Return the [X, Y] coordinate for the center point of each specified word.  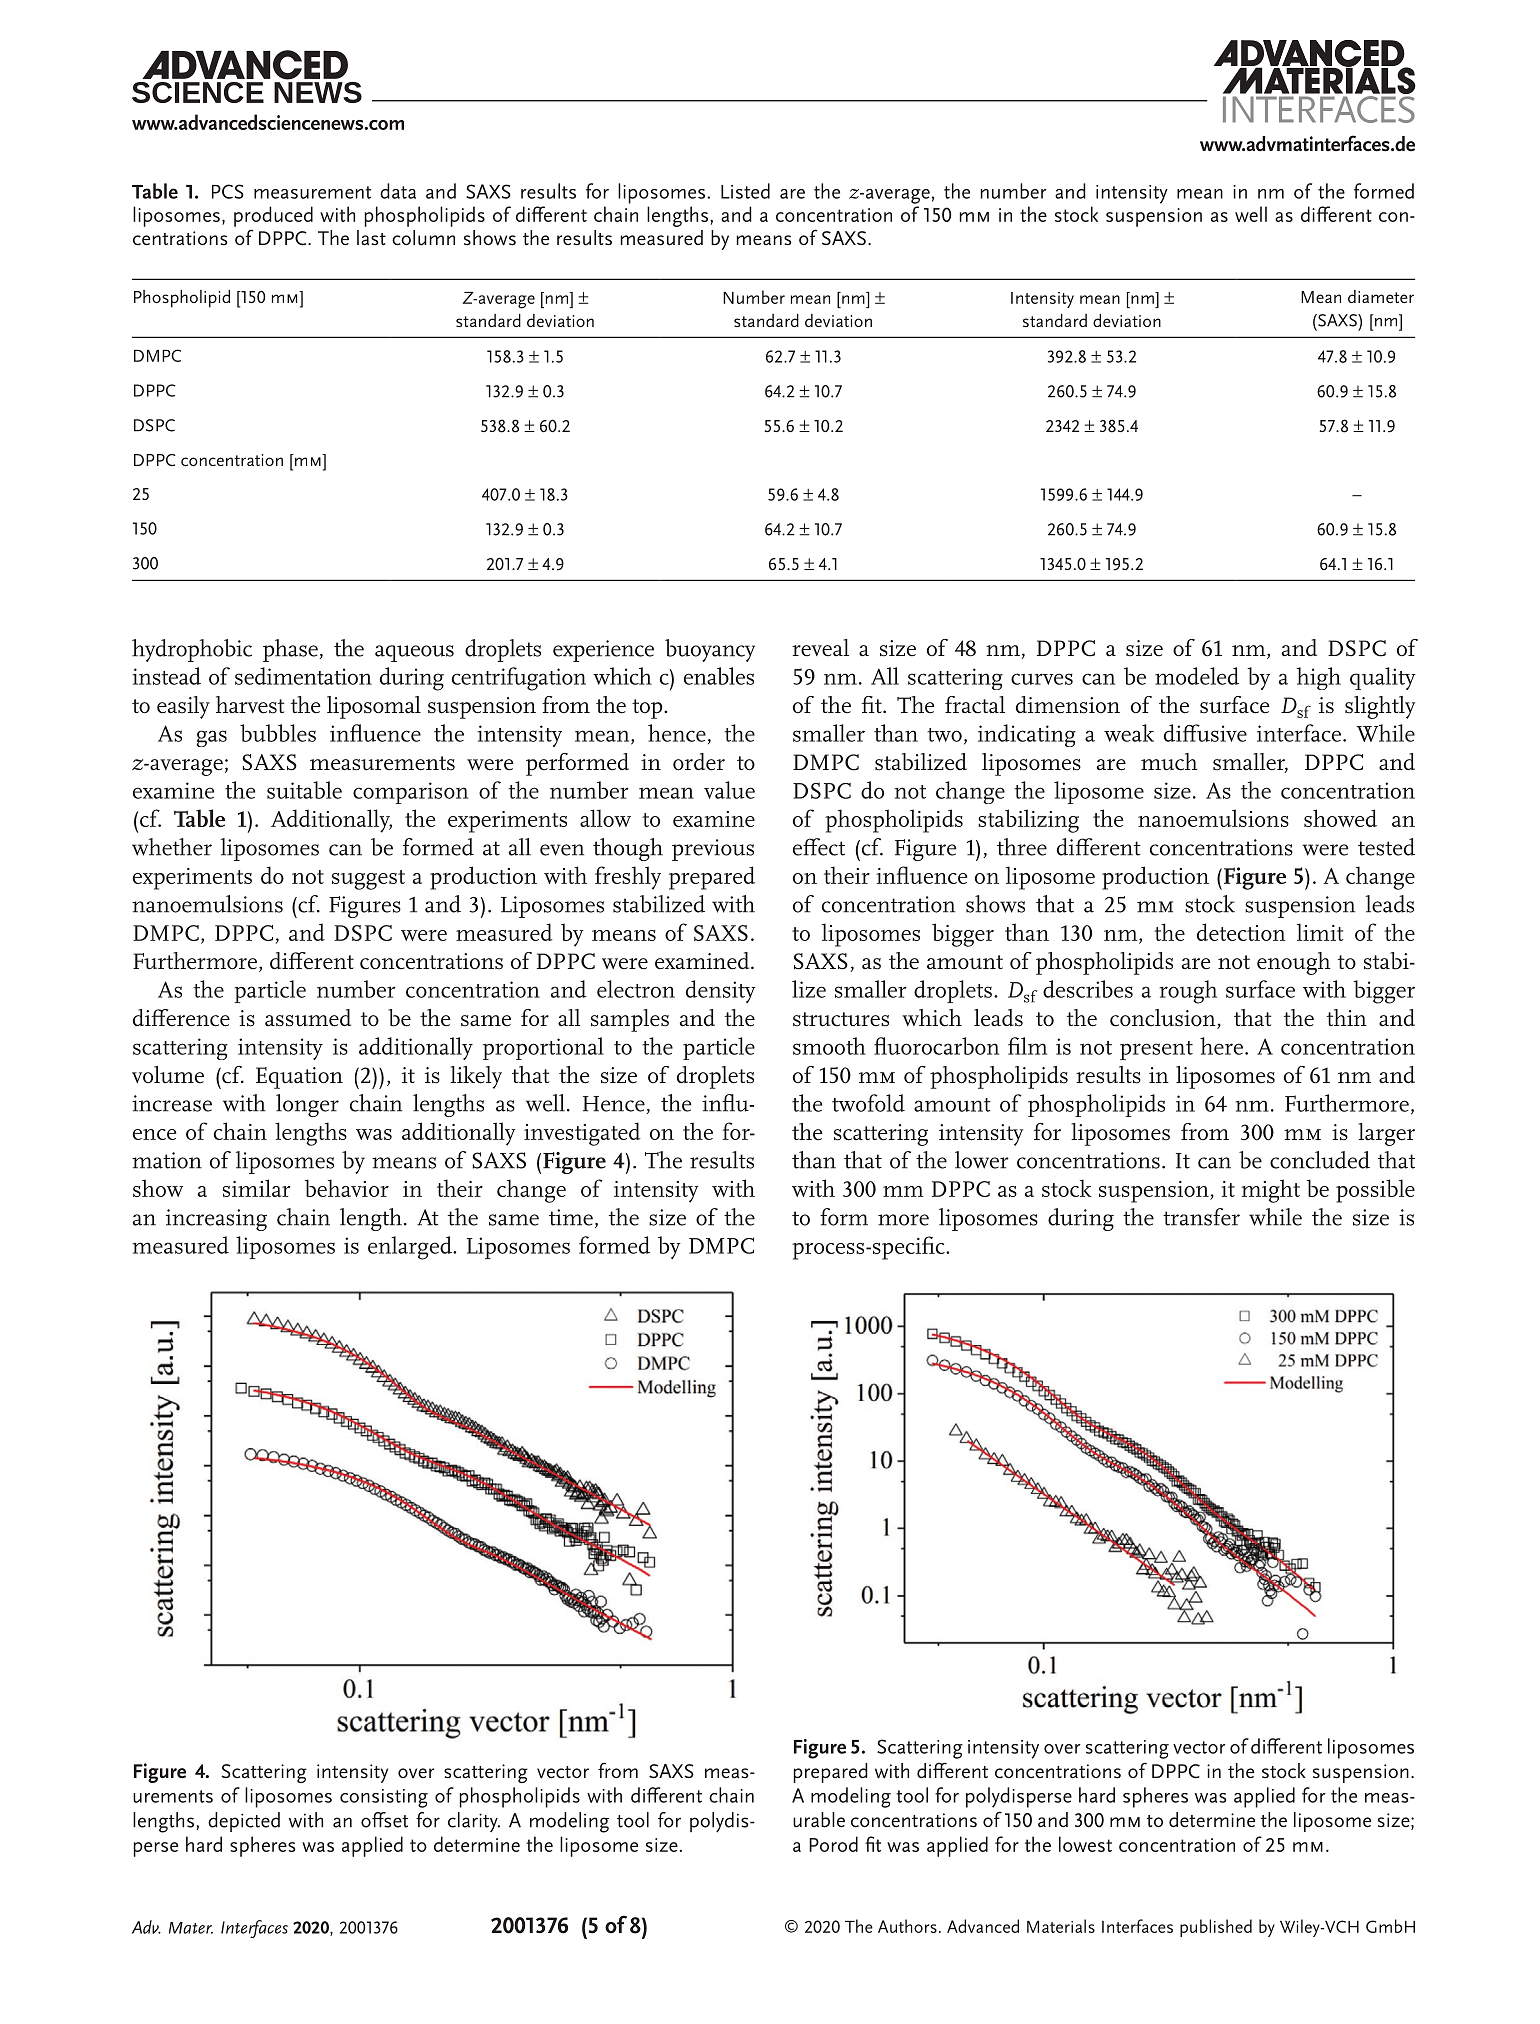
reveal [820, 648]
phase [290, 650]
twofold [868, 1103]
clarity [474, 1822]
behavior [347, 1188]
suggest [368, 880]
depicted [244, 1822]
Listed [745, 191]
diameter [1381, 296]
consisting [384, 1798]
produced [273, 216]
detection [1241, 932]
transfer [1201, 1217]
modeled [1197, 676]
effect [819, 847]
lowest [1085, 1844]
